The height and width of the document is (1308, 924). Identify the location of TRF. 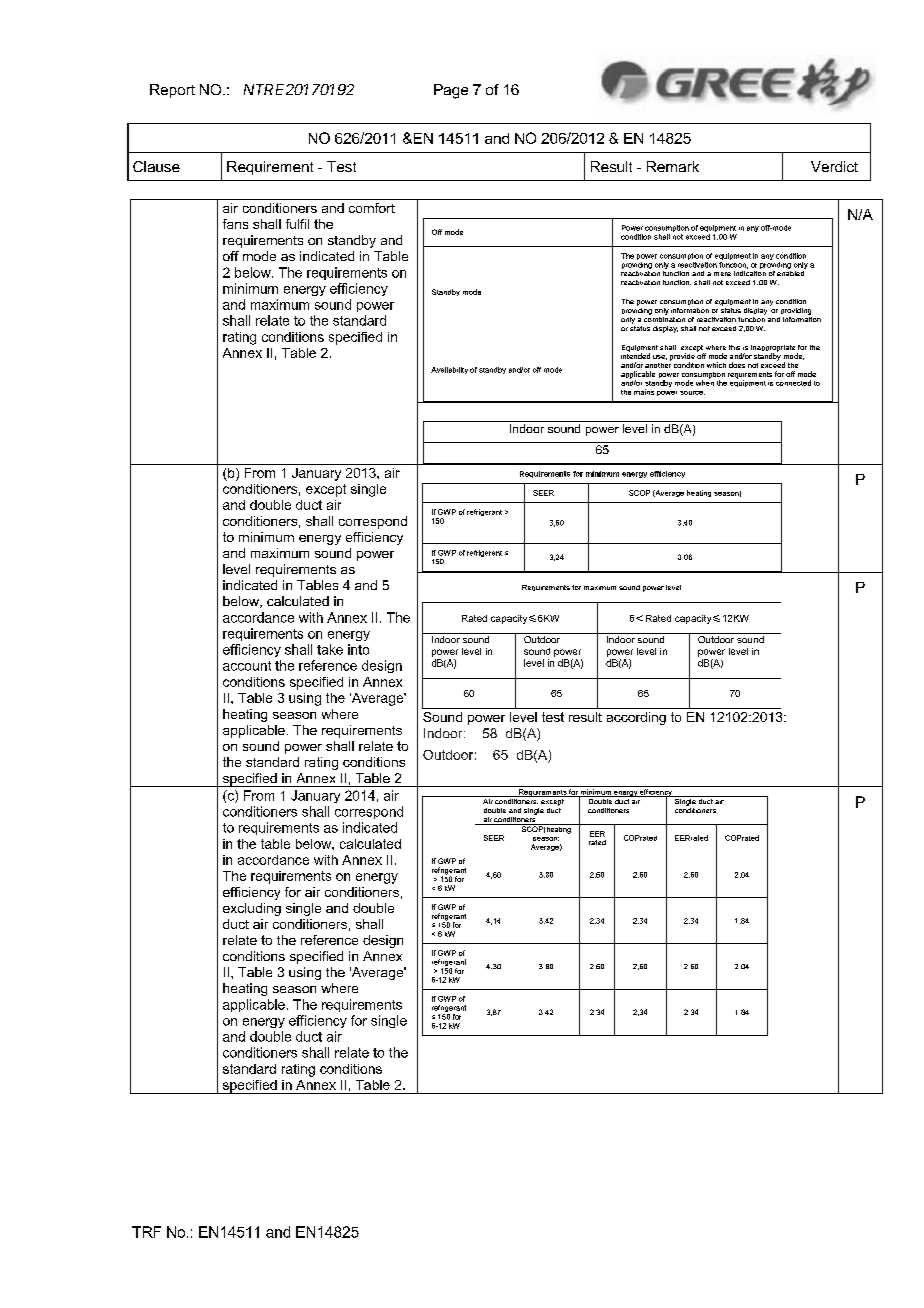
(146, 1232).
